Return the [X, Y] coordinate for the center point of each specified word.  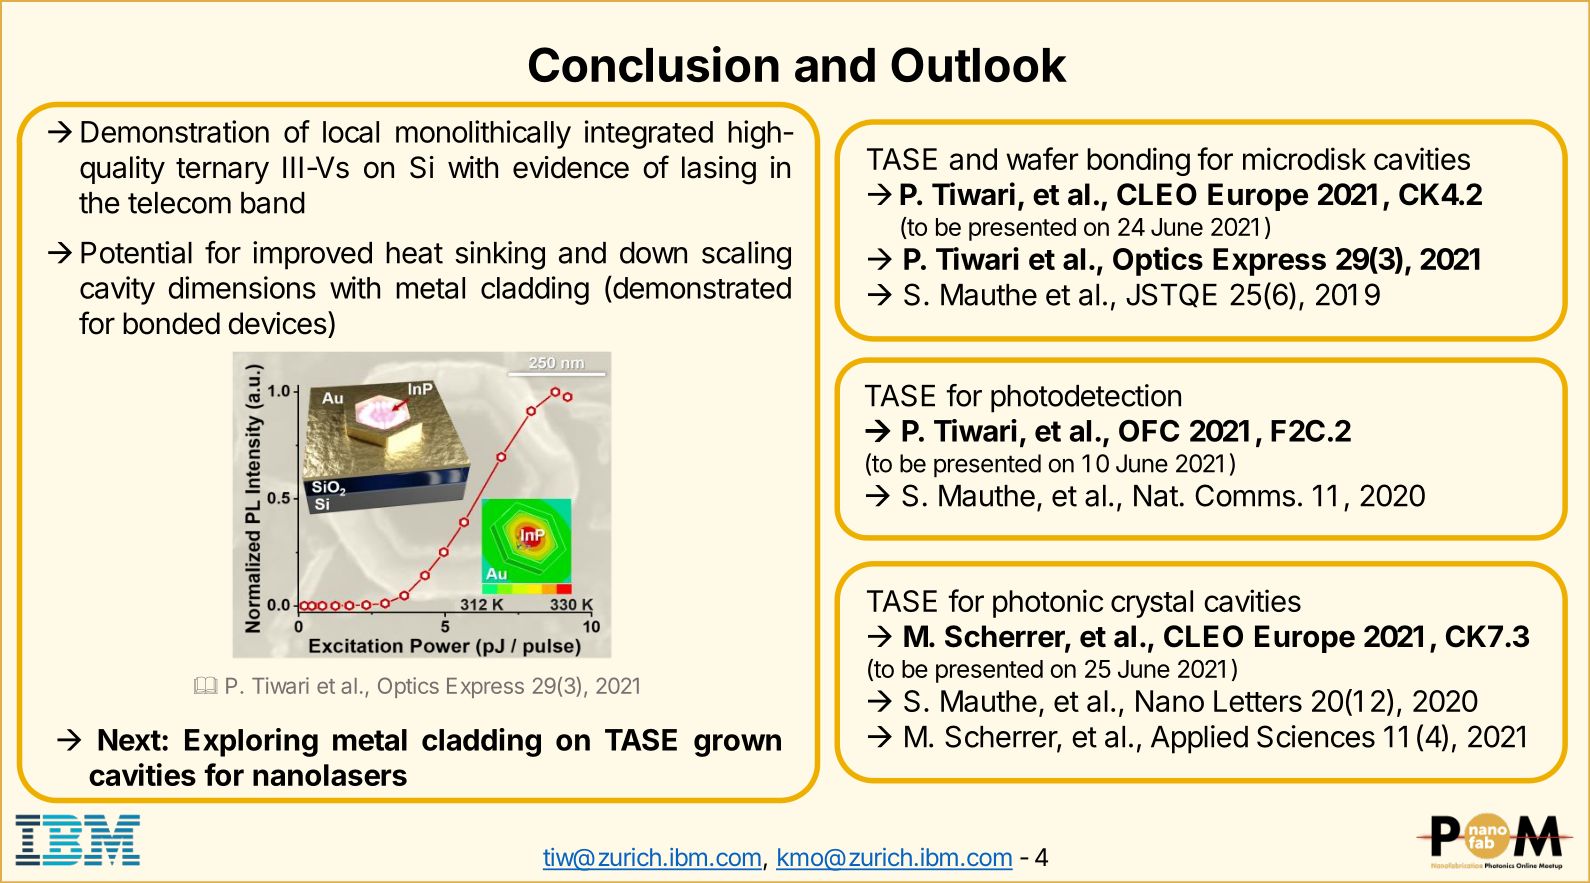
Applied [1199, 739]
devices [278, 323]
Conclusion [654, 64]
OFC [1149, 431]
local [351, 132]
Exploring [251, 742]
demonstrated [701, 287]
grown [737, 745]
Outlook [979, 65]
